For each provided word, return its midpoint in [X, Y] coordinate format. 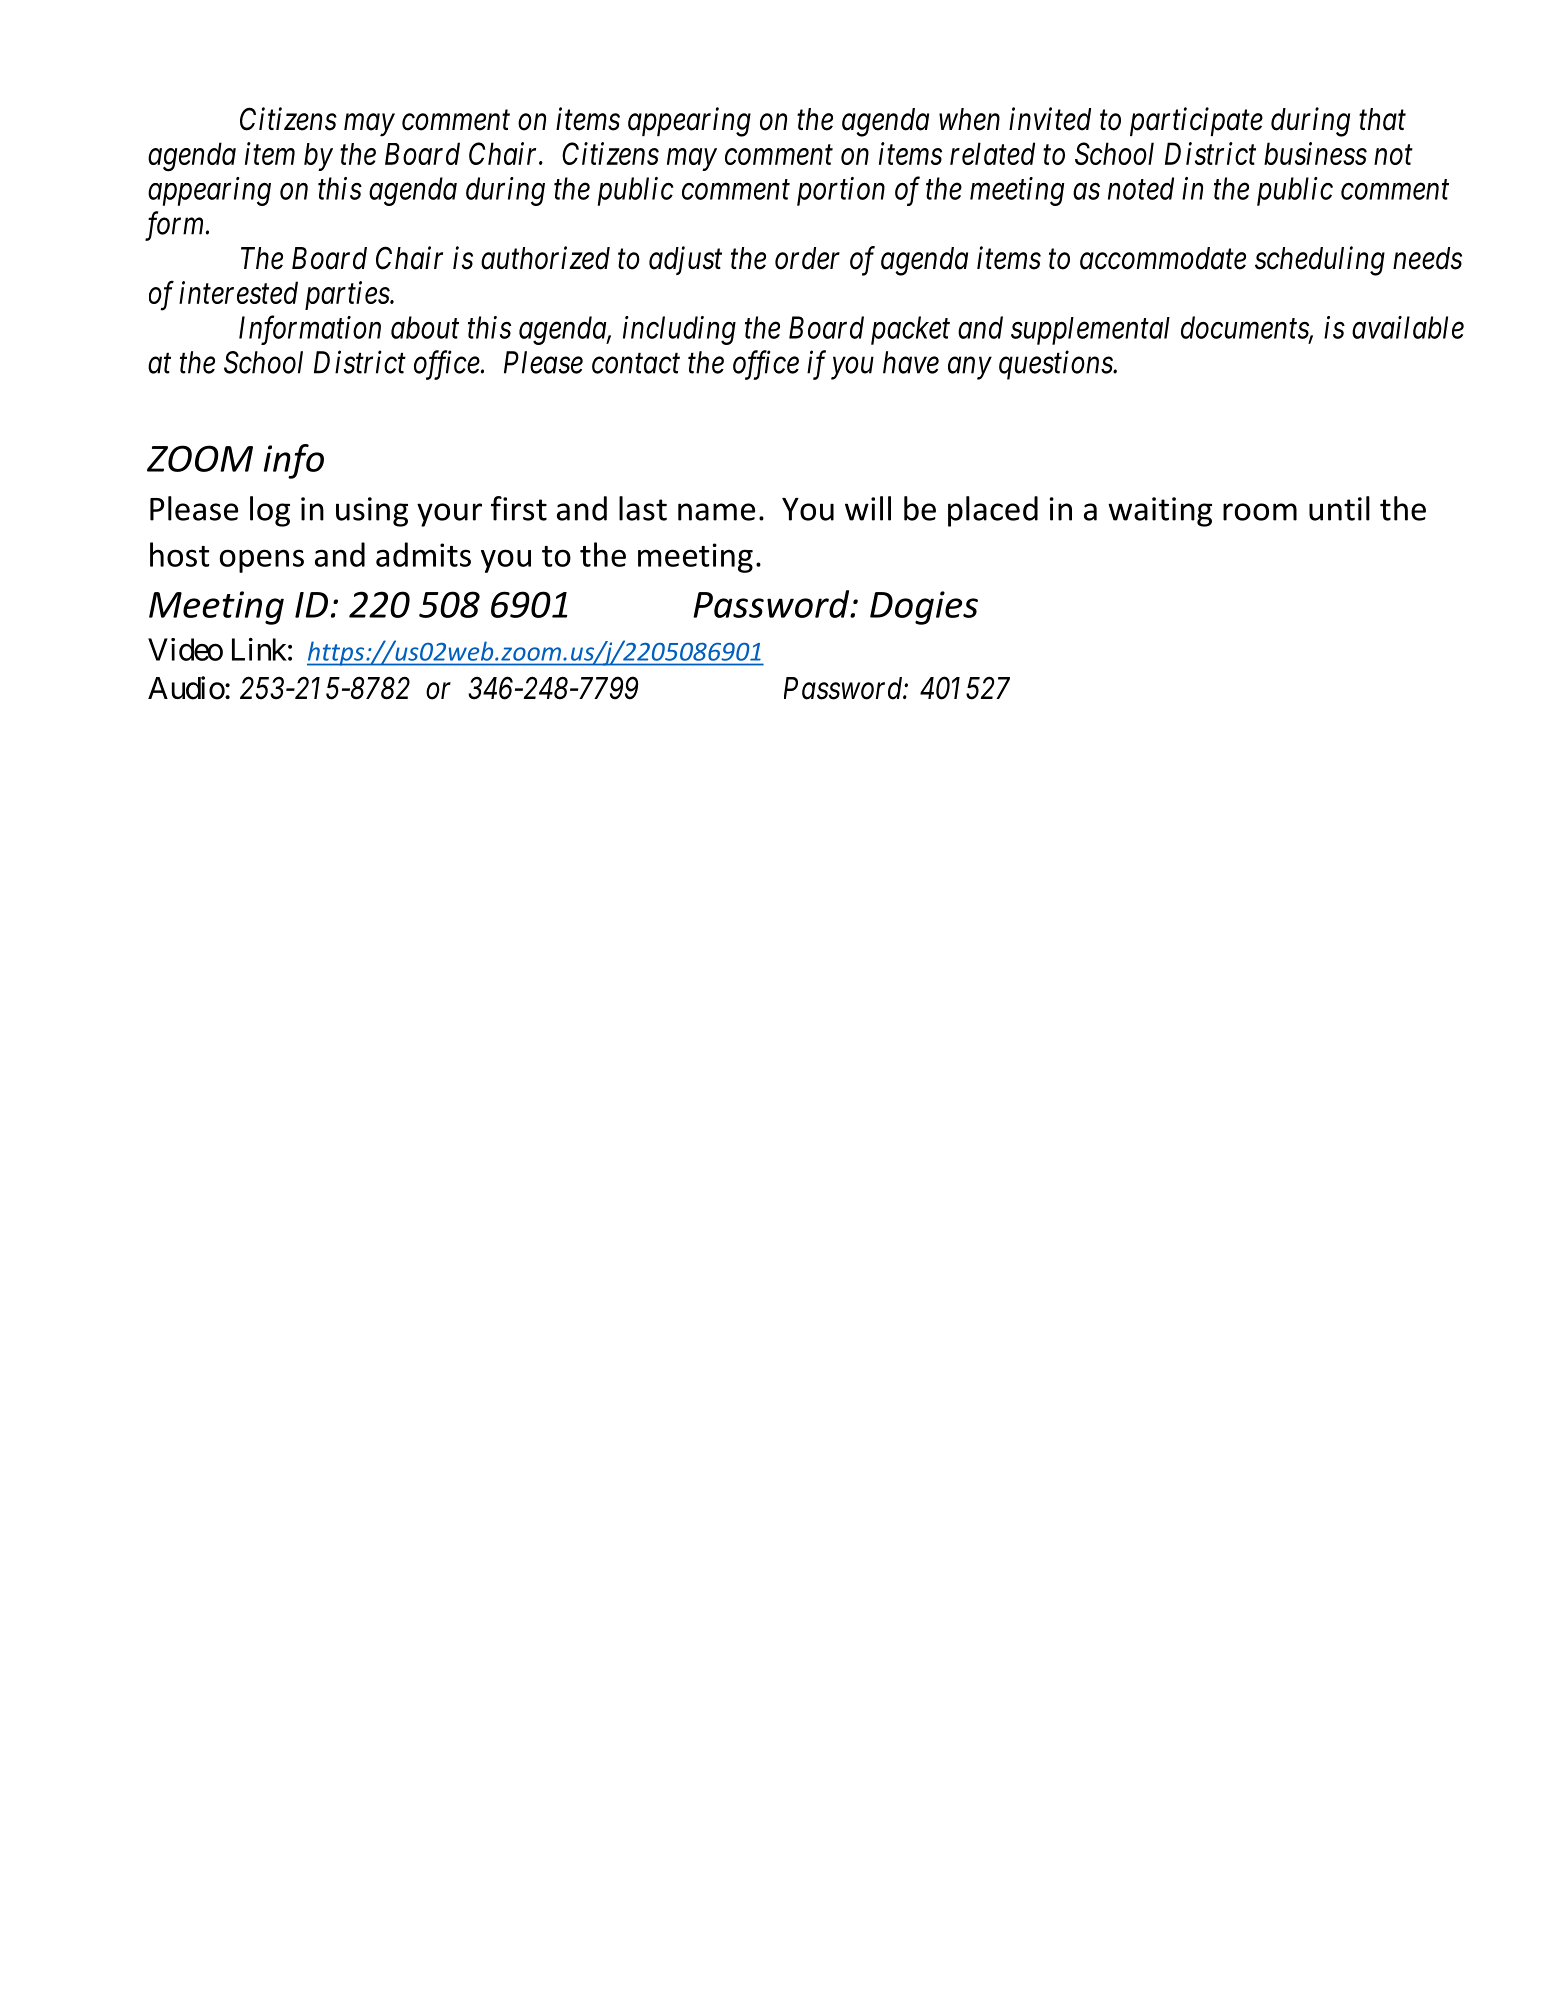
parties [348, 296]
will [868, 508]
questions [1056, 365]
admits [423, 554]
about [425, 327]
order [807, 258]
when [969, 119]
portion [841, 191]
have [911, 362]
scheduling [1320, 261]
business [1315, 153]
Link [259, 649]
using [372, 512]
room [1260, 512]
